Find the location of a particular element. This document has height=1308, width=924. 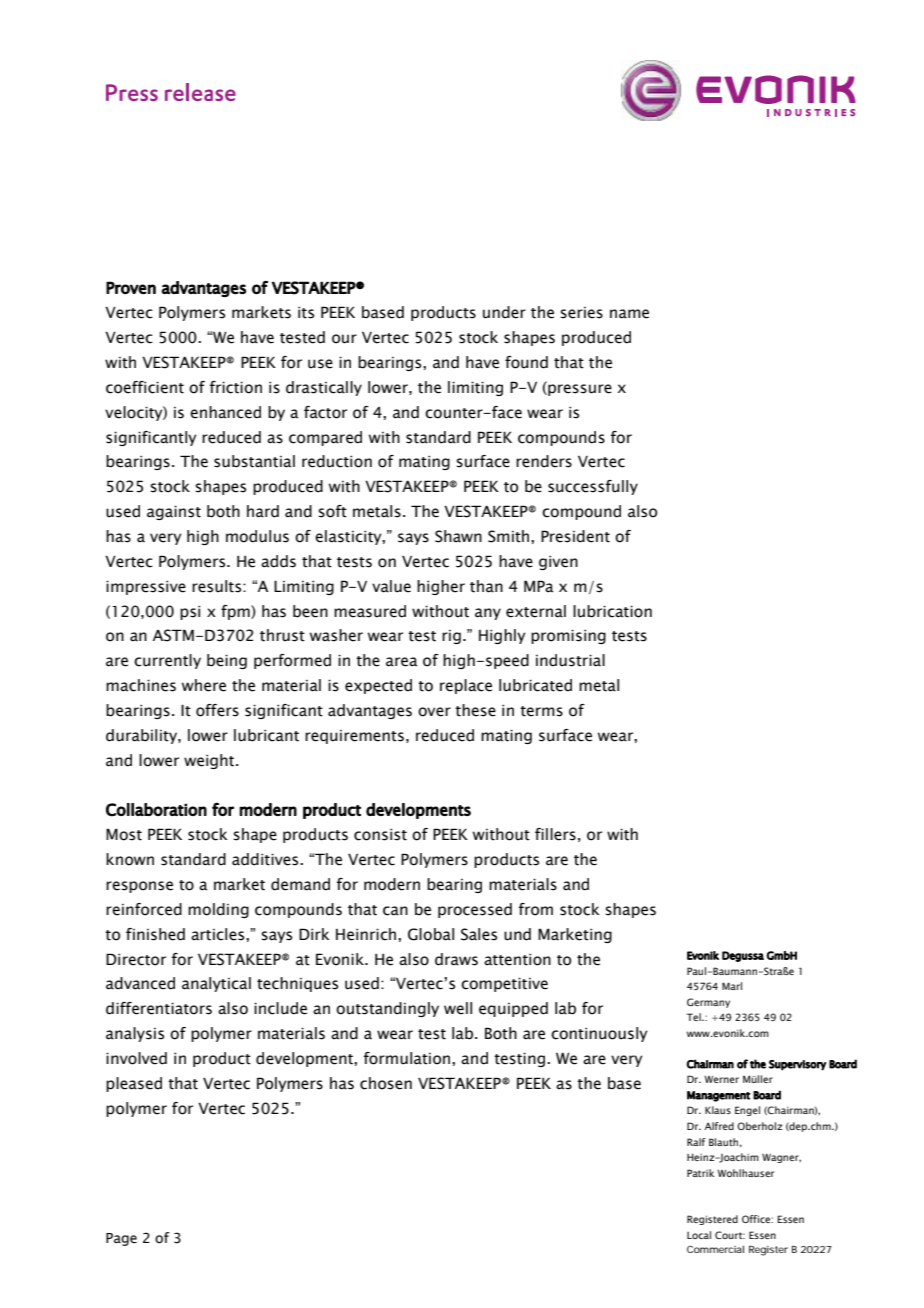

Germany is located at coordinates (708, 1003).
